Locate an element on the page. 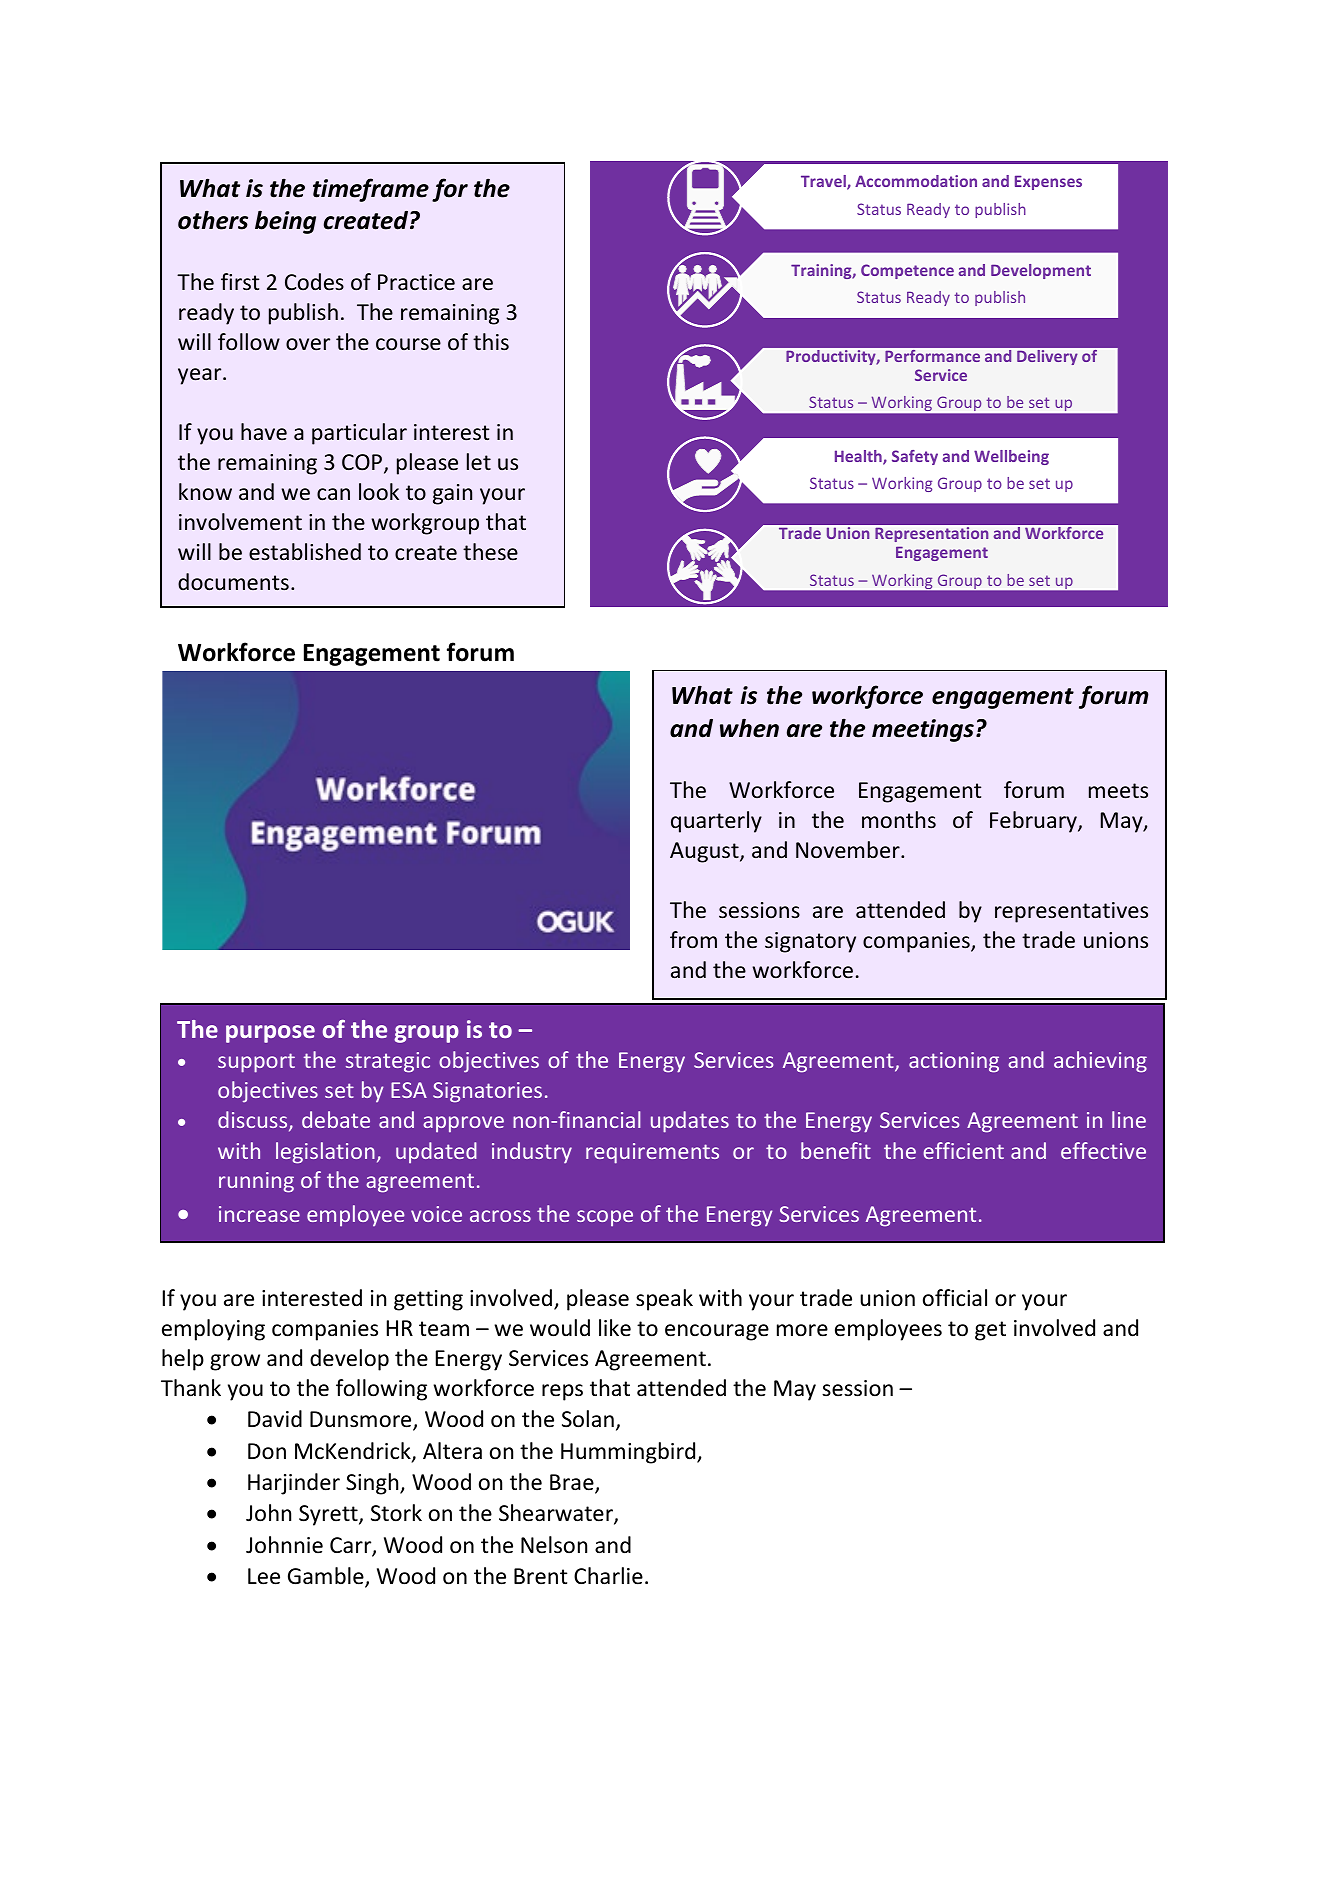 The image size is (1330, 1881). purpose is located at coordinates (270, 1034).
